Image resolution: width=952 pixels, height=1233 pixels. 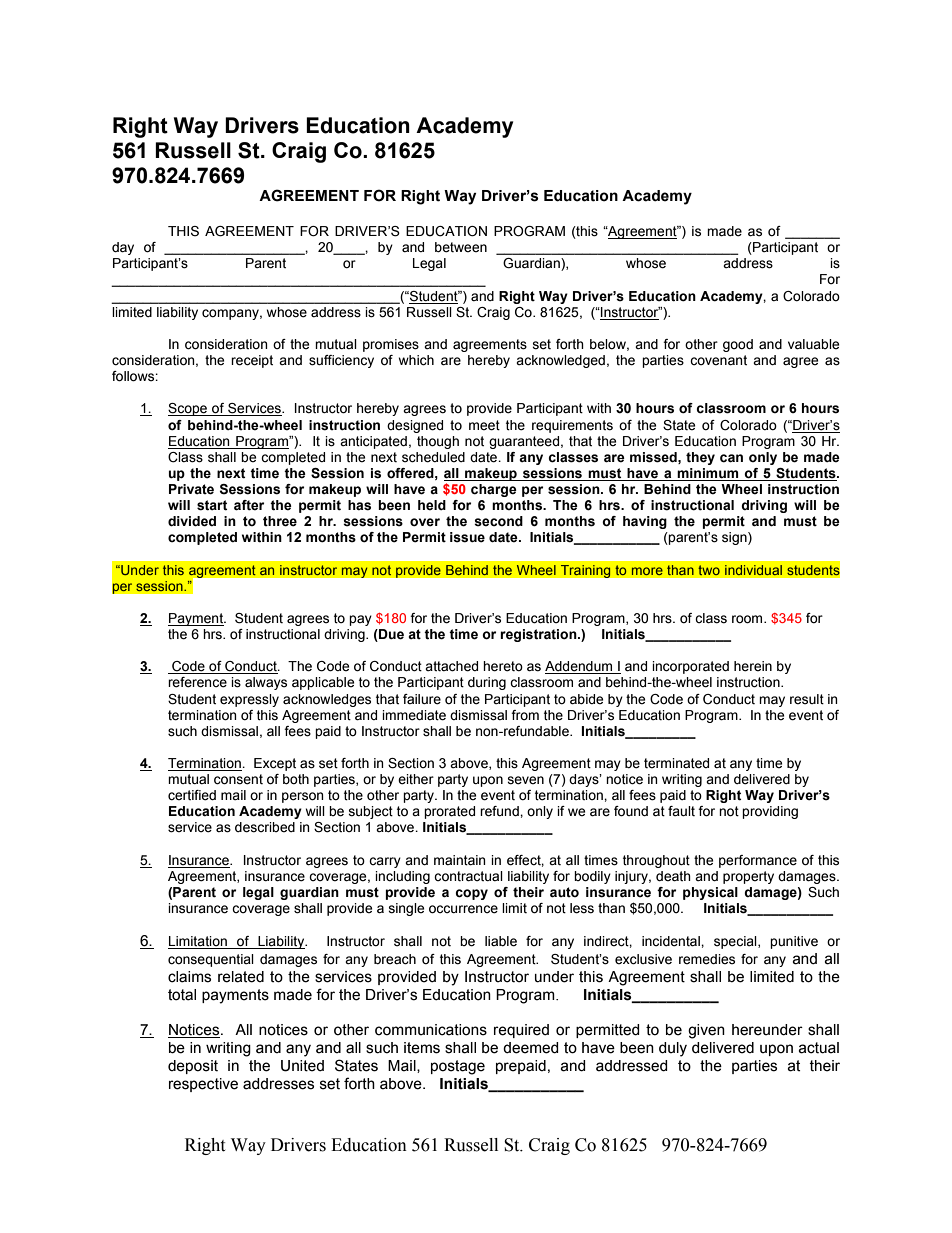 I want to click on always, so click(x=266, y=683).
